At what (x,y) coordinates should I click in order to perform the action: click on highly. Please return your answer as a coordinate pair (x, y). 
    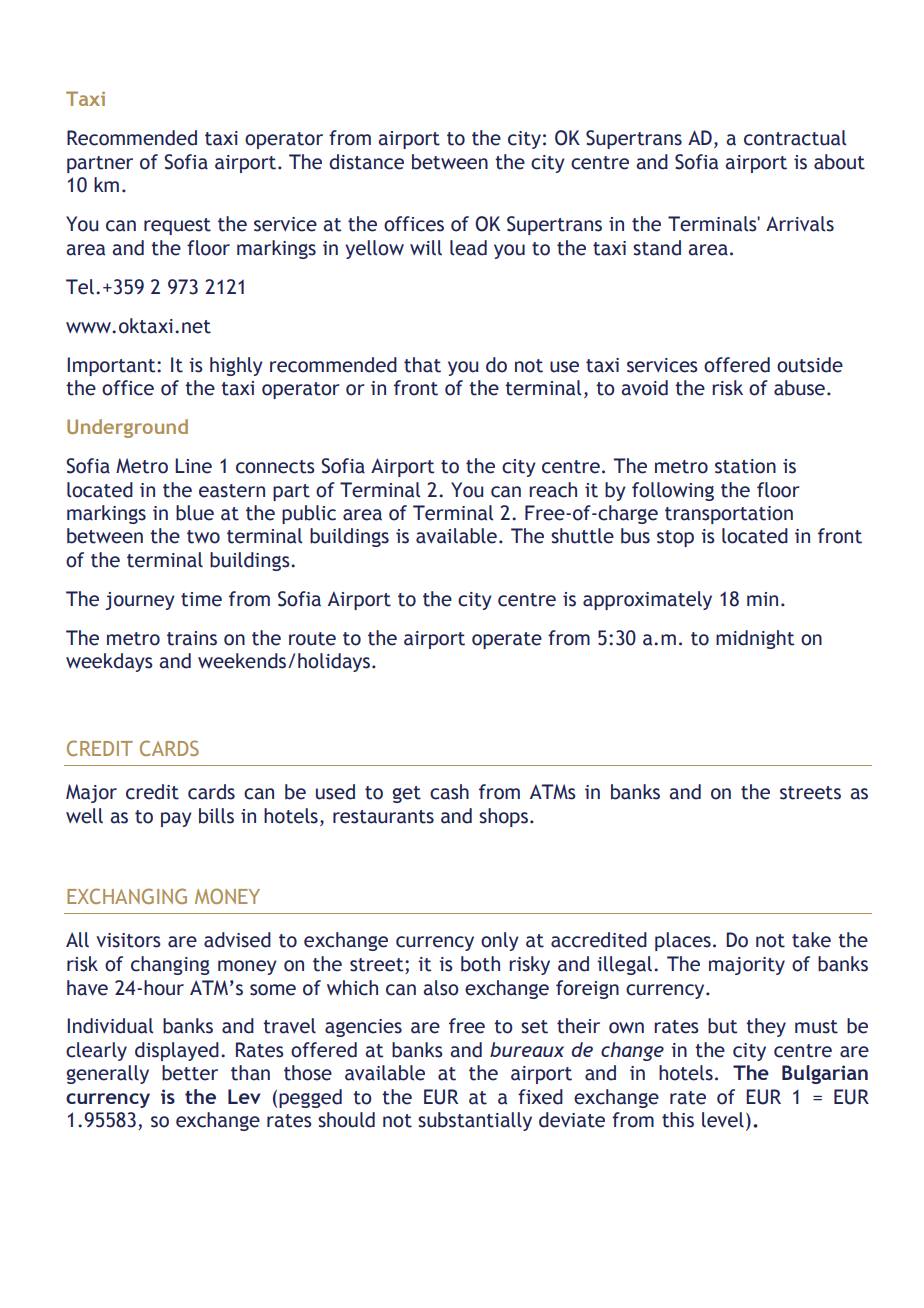
    Looking at the image, I should click on (236, 366).
